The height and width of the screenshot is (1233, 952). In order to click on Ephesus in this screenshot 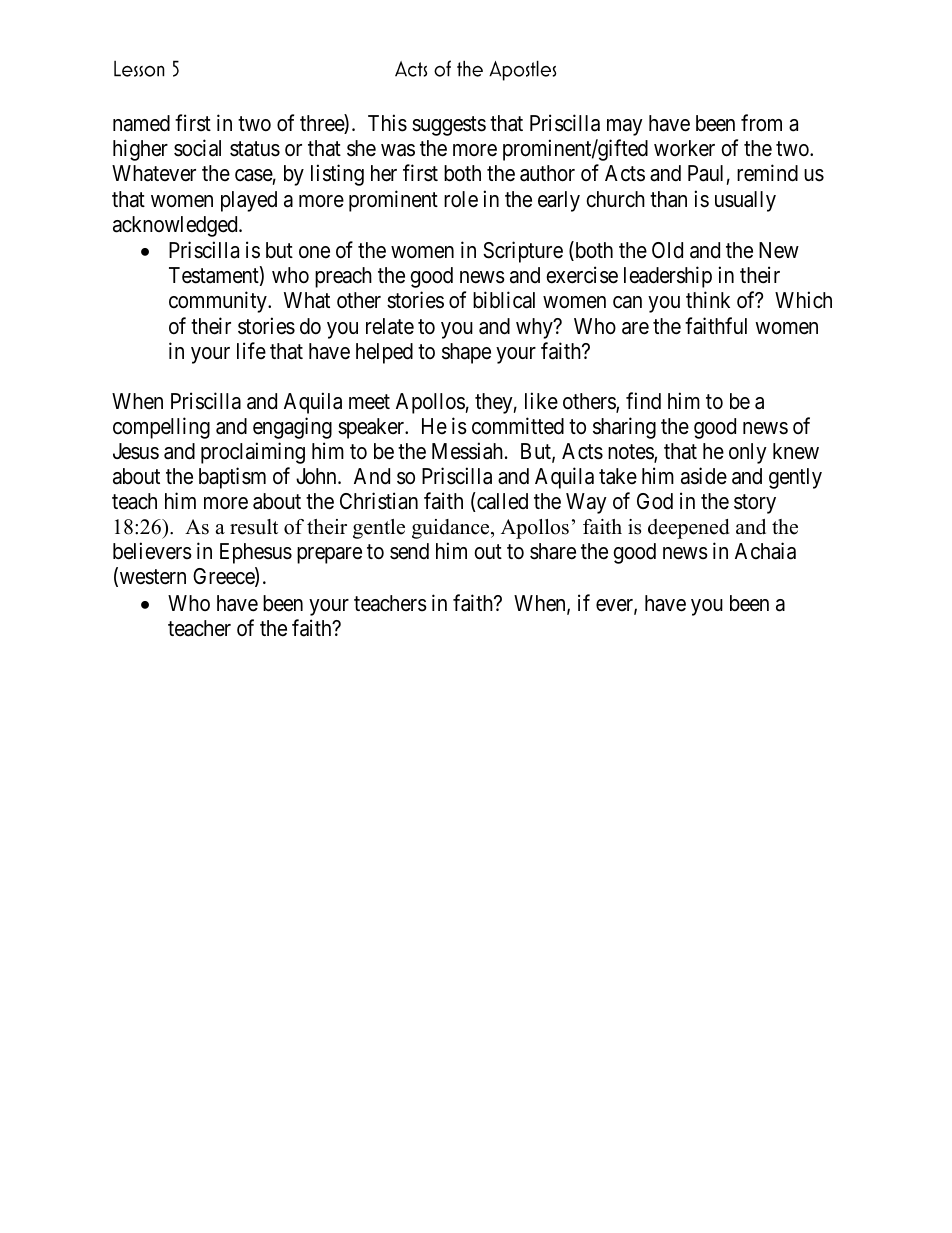, I will do `click(256, 553)`.
